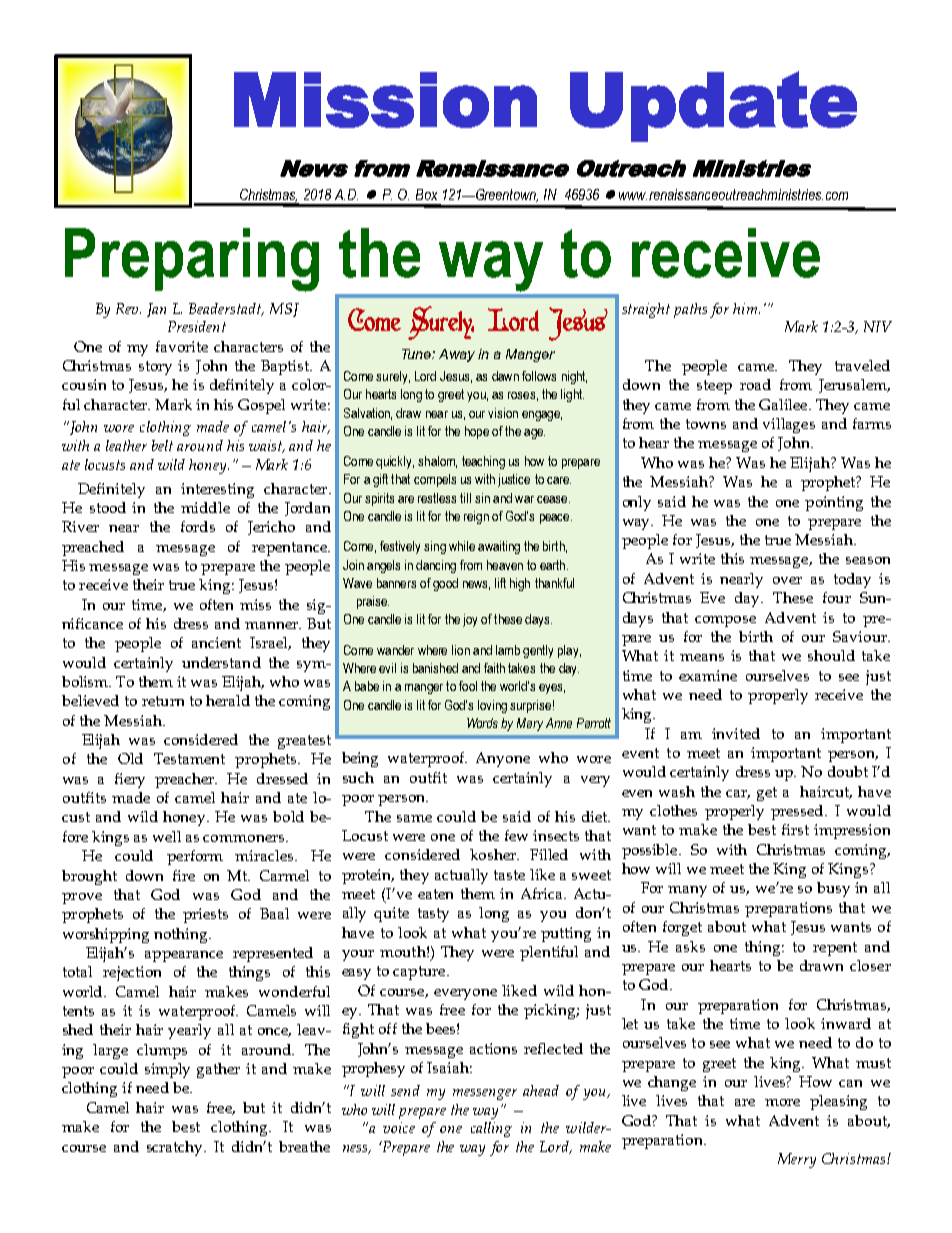 The height and width of the screenshot is (1233, 952). I want to click on ancient, so click(216, 642).
